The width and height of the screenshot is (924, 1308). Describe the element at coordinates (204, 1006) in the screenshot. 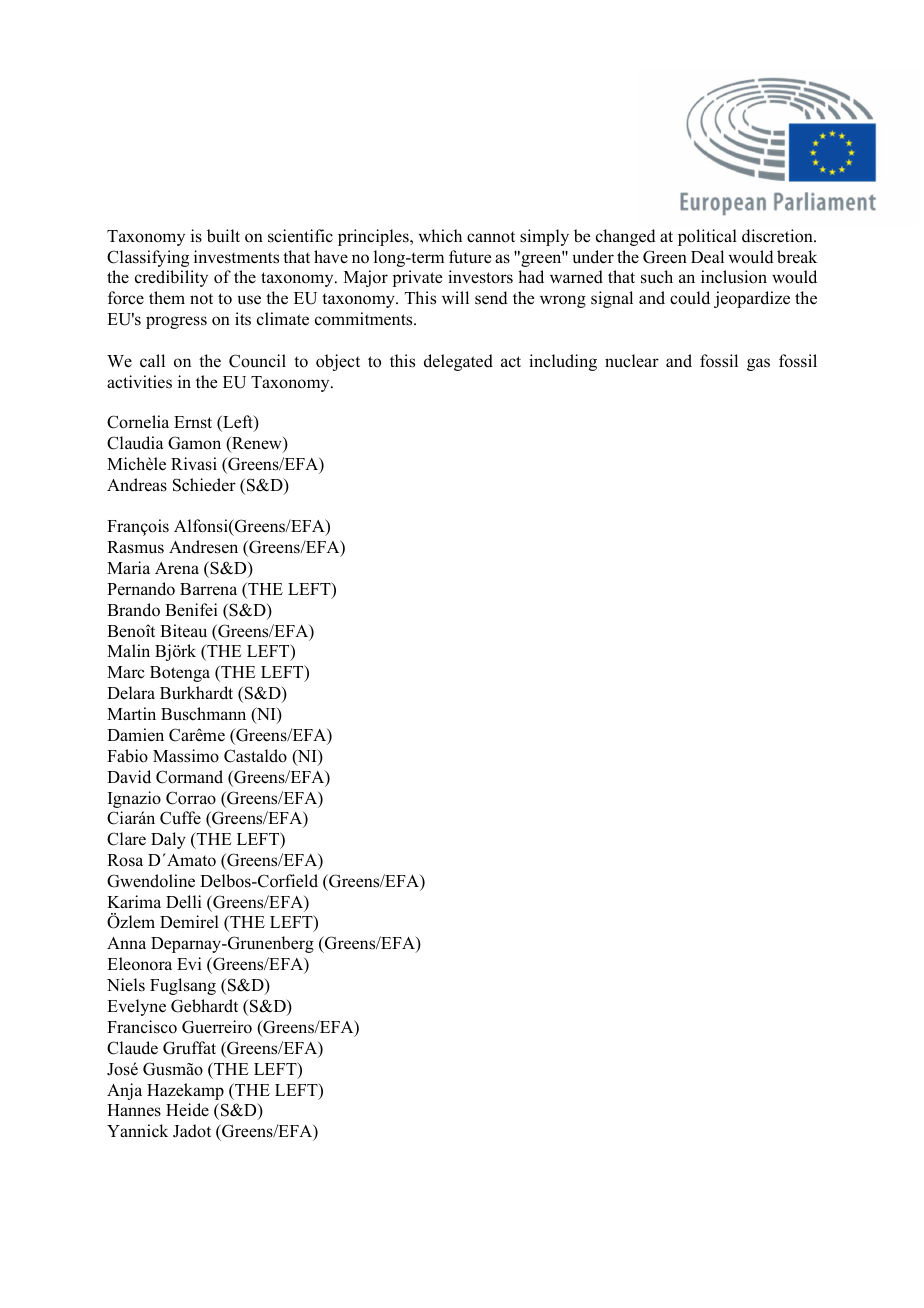

I see `Gebhardt` at that location.
